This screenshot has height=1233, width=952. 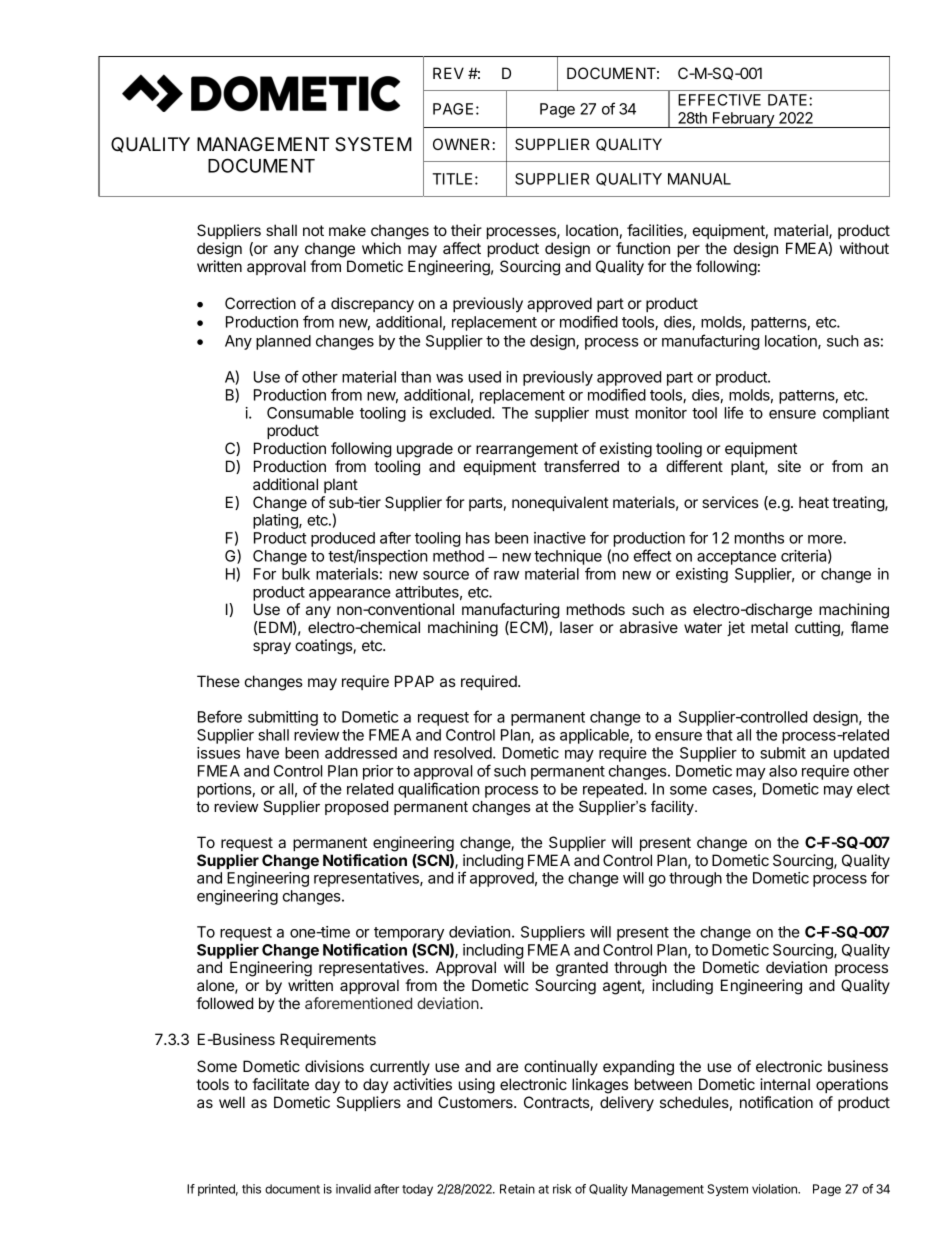 What do you see at coordinates (251, 1189) in the screenshot?
I see `this` at bounding box center [251, 1189].
